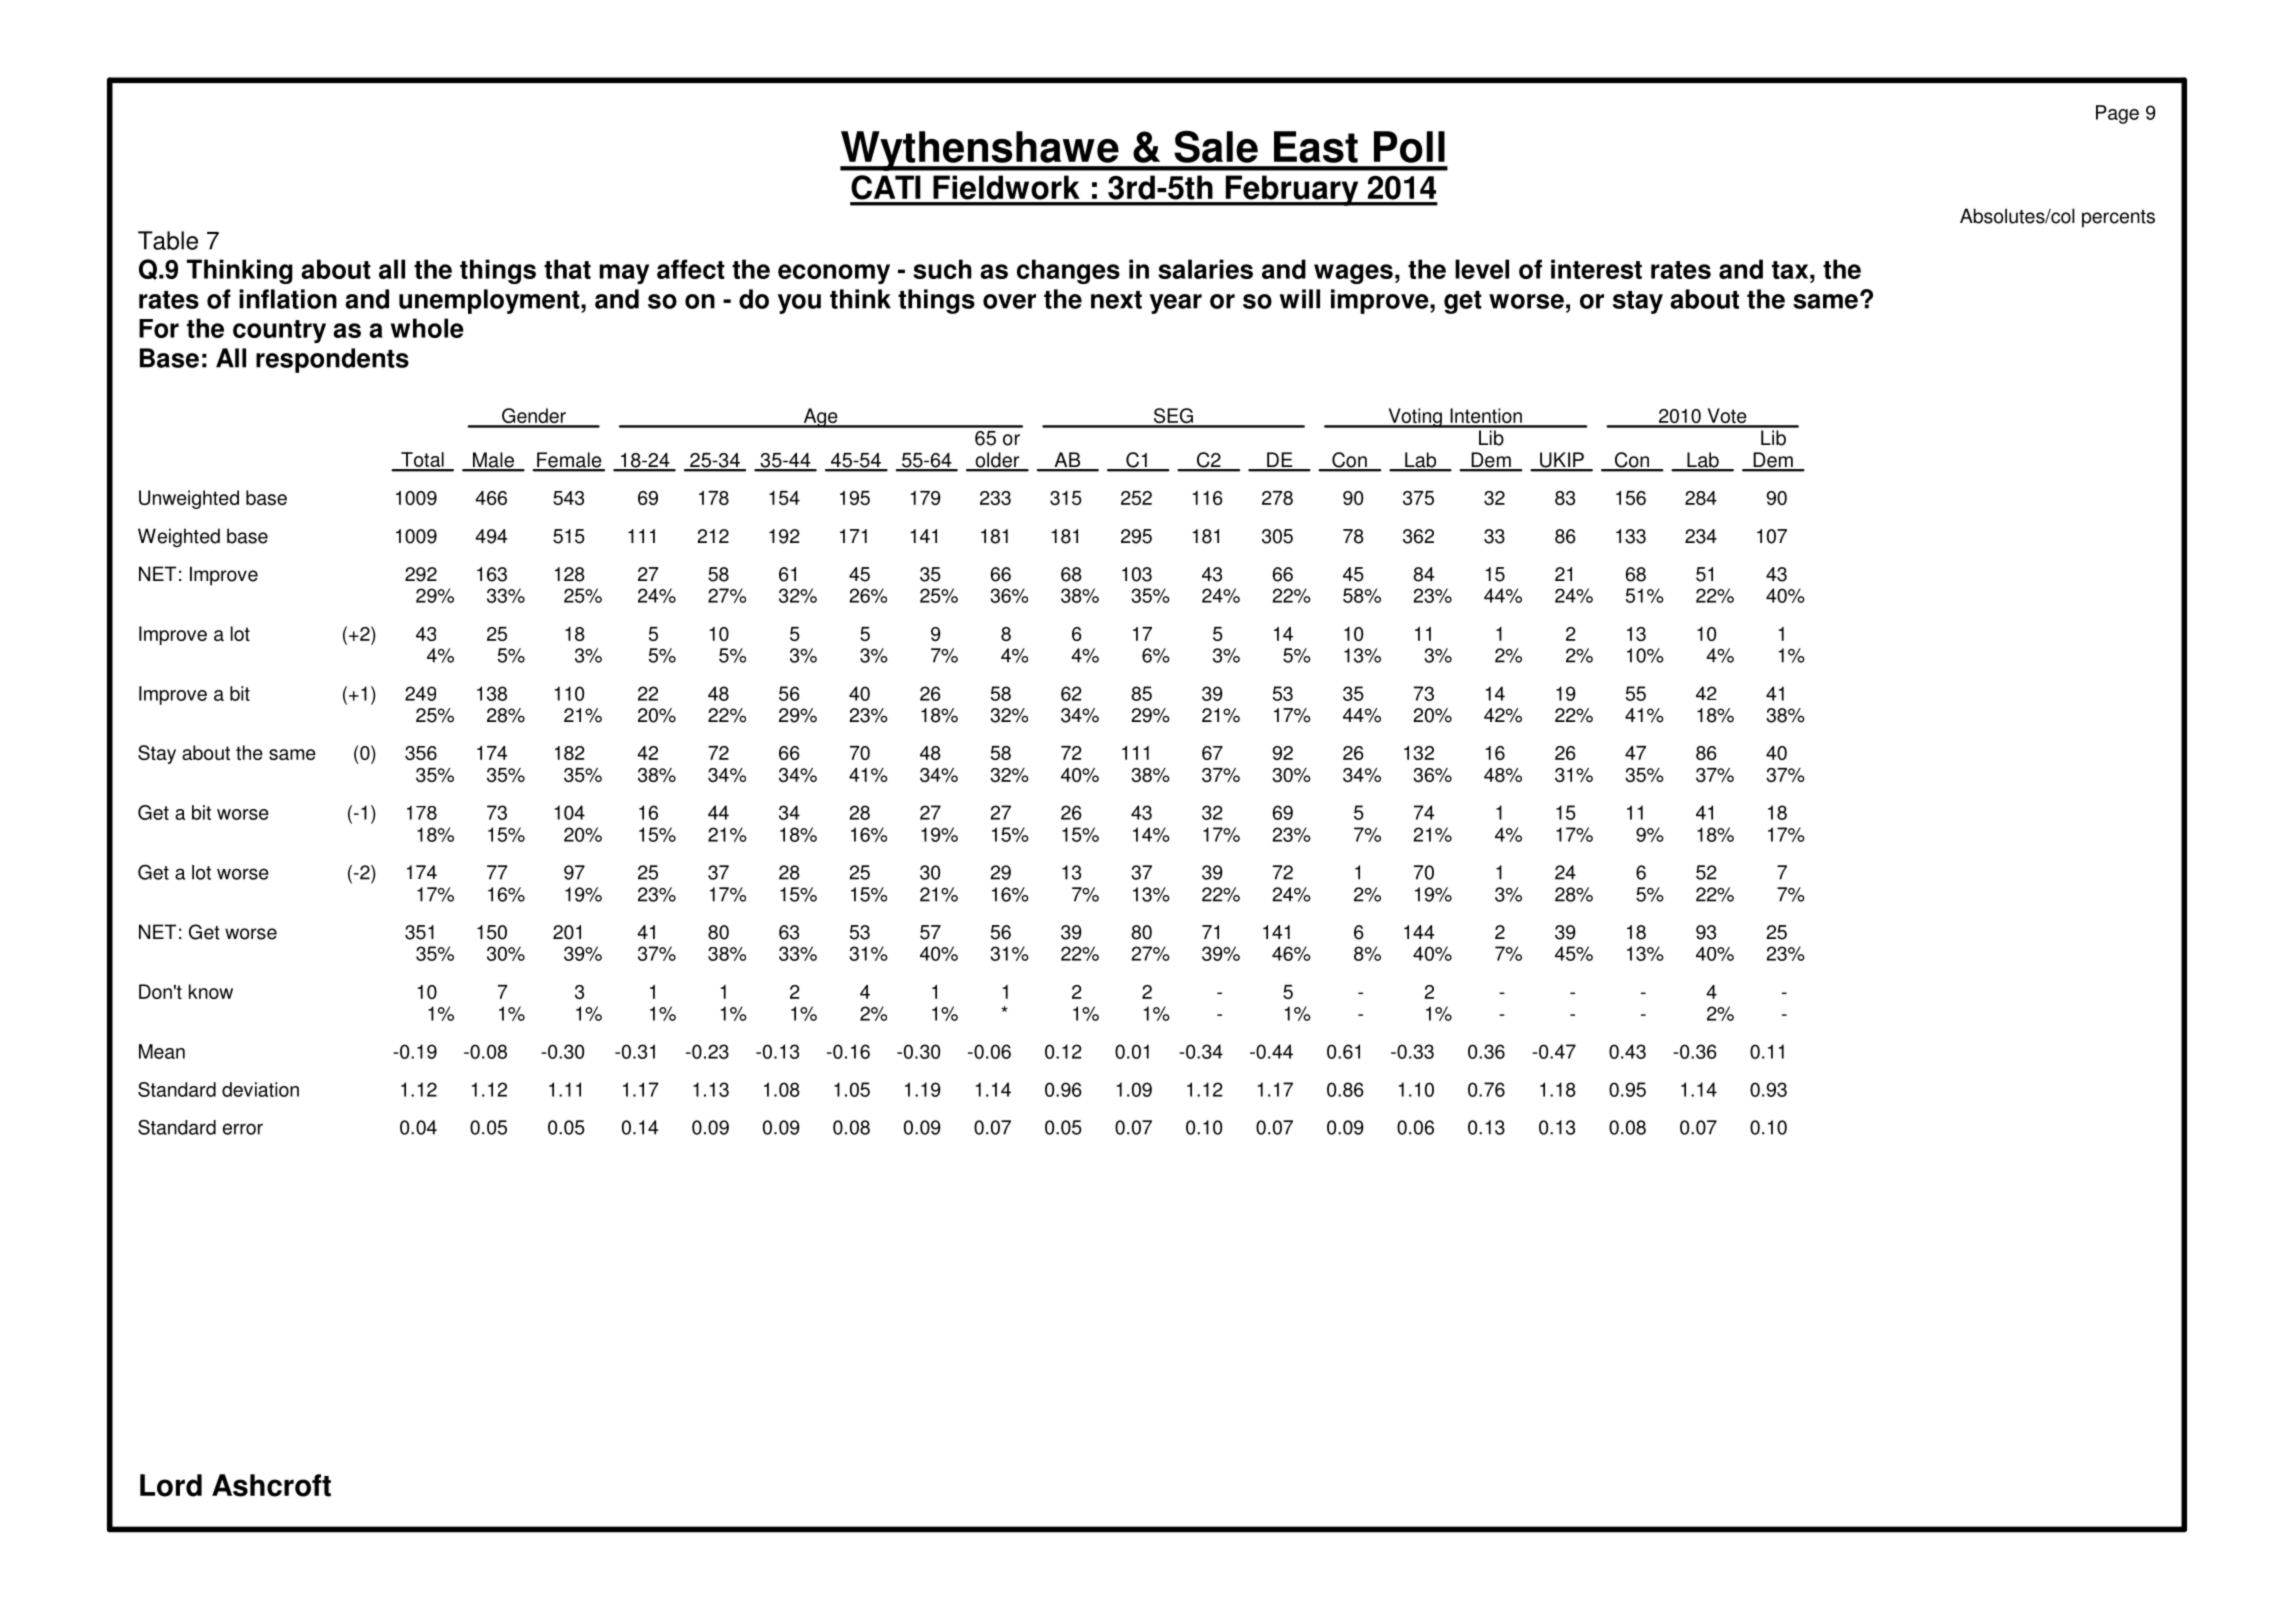 The height and width of the page is (1619, 2291). What do you see at coordinates (211, 991) in the page?
I see `know` at bounding box center [211, 991].
